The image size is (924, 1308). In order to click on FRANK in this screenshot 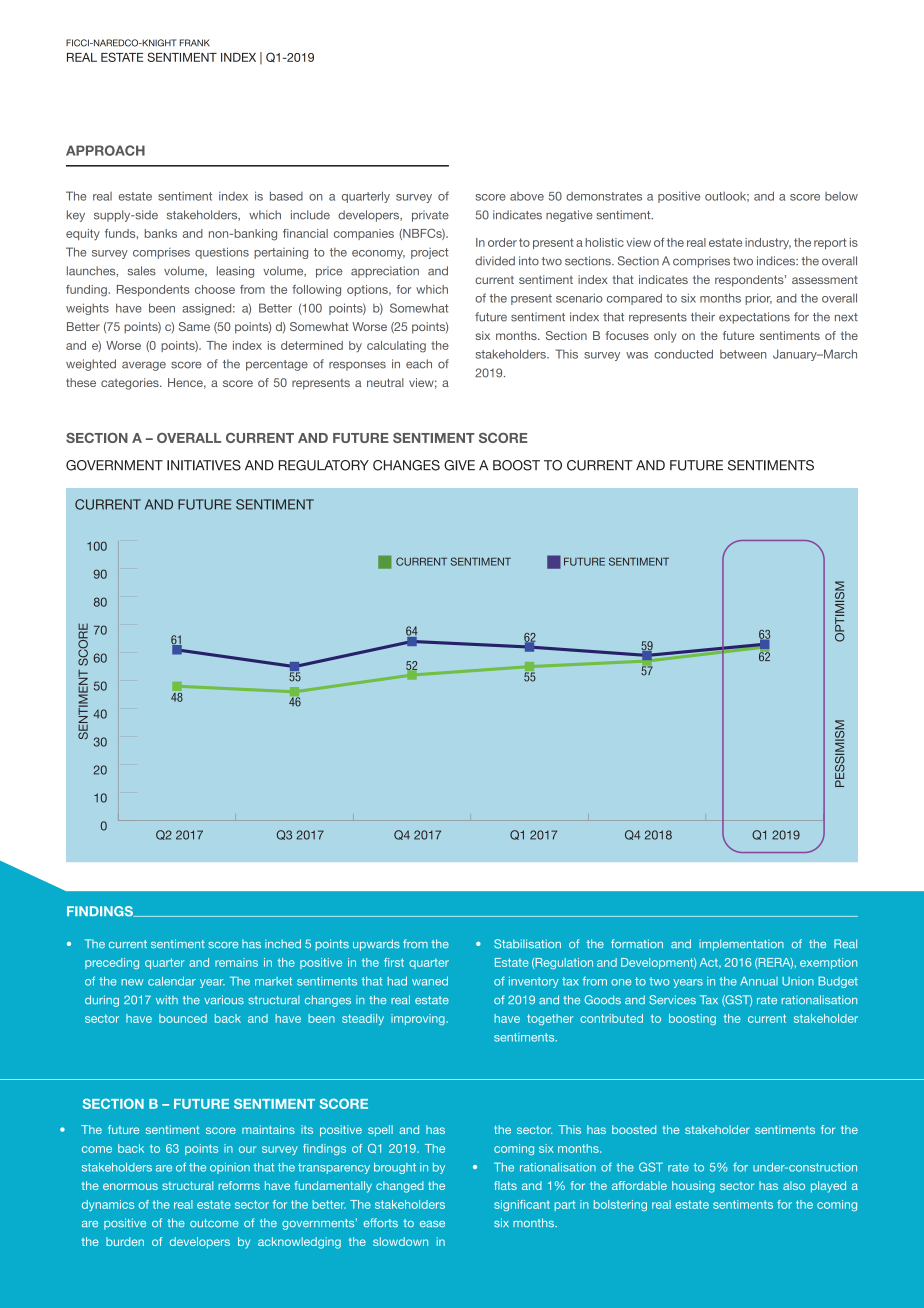, I will do `click(195, 43)`.
